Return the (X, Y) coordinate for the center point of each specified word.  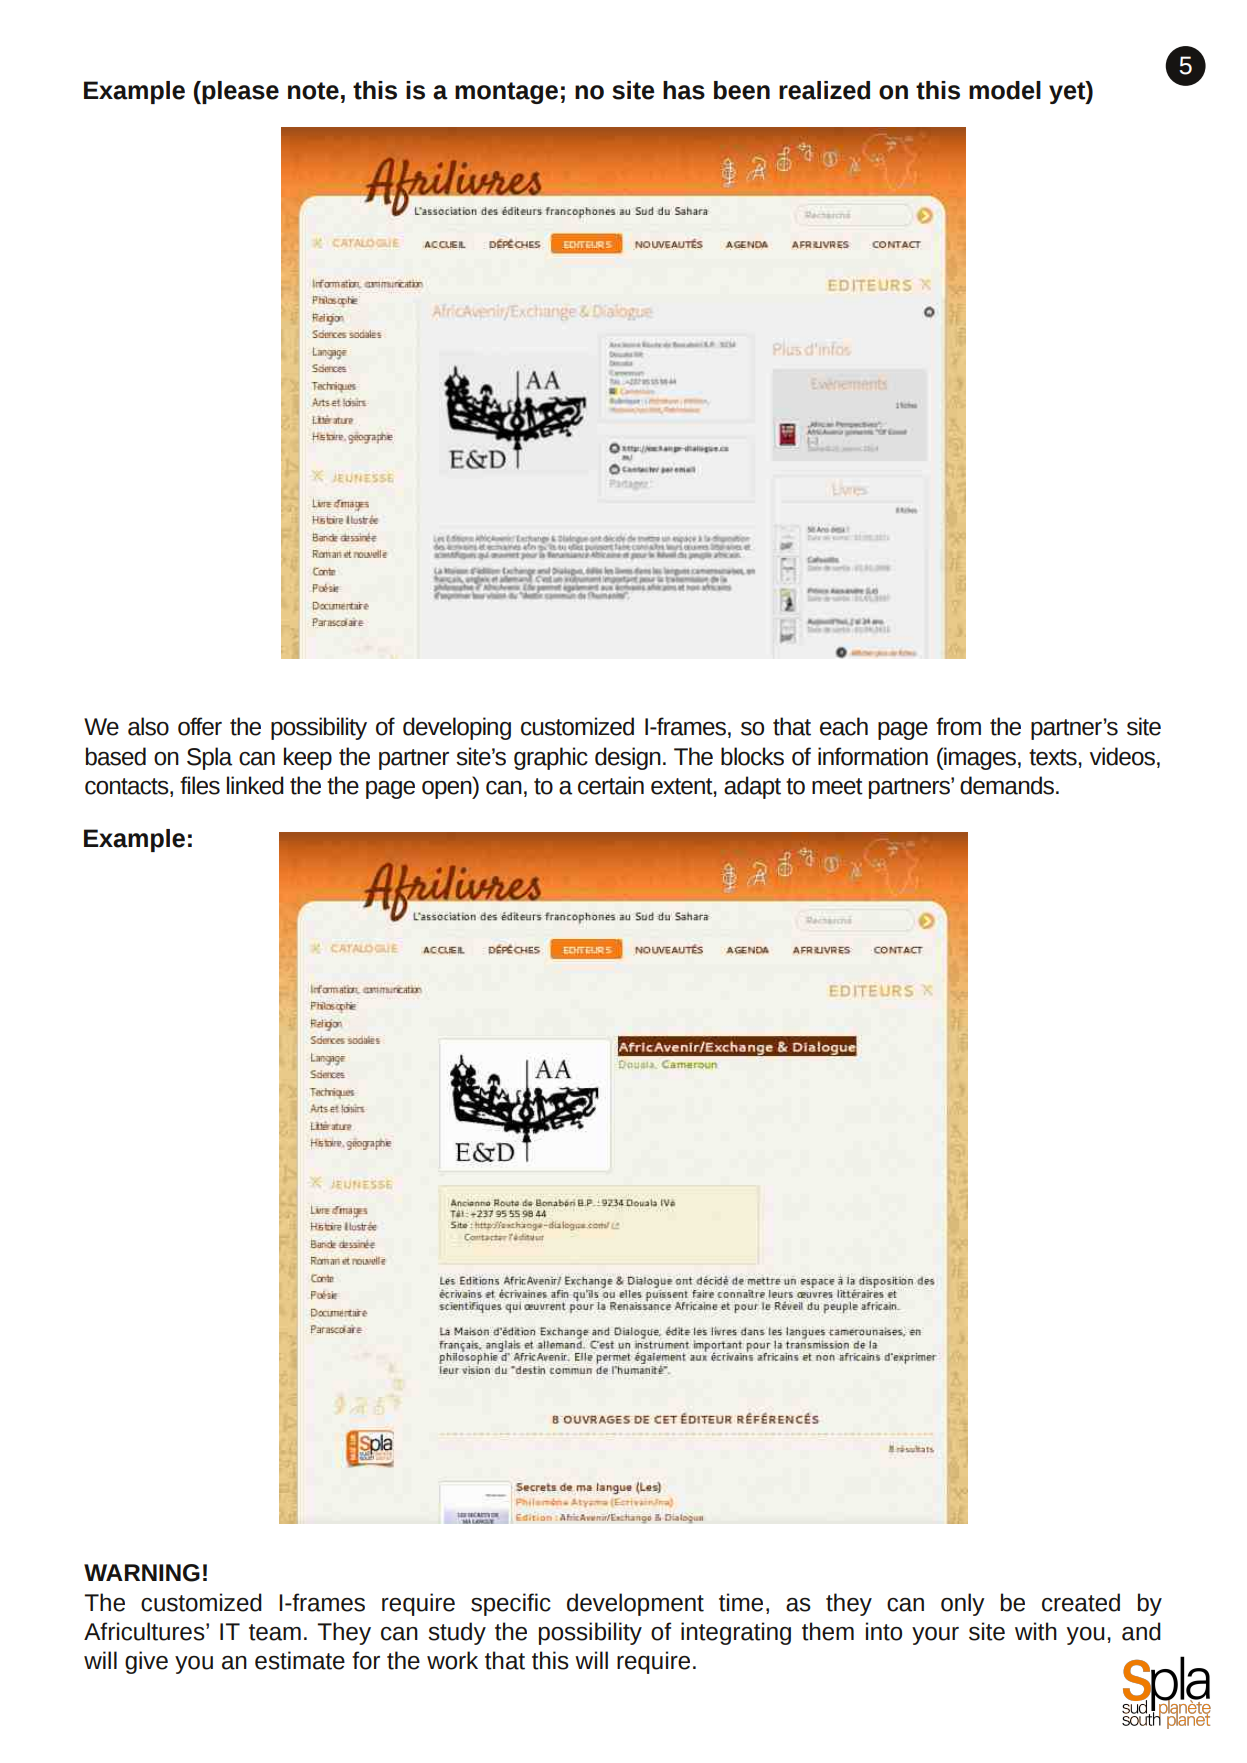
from (958, 726)
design (628, 758)
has (684, 90)
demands (1007, 785)
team (275, 1632)
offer (200, 726)
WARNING (142, 1573)
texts (1054, 757)
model (1005, 90)
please (239, 92)
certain (611, 785)
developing (457, 728)
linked (255, 785)
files (200, 785)
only (963, 1604)
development (635, 1604)
